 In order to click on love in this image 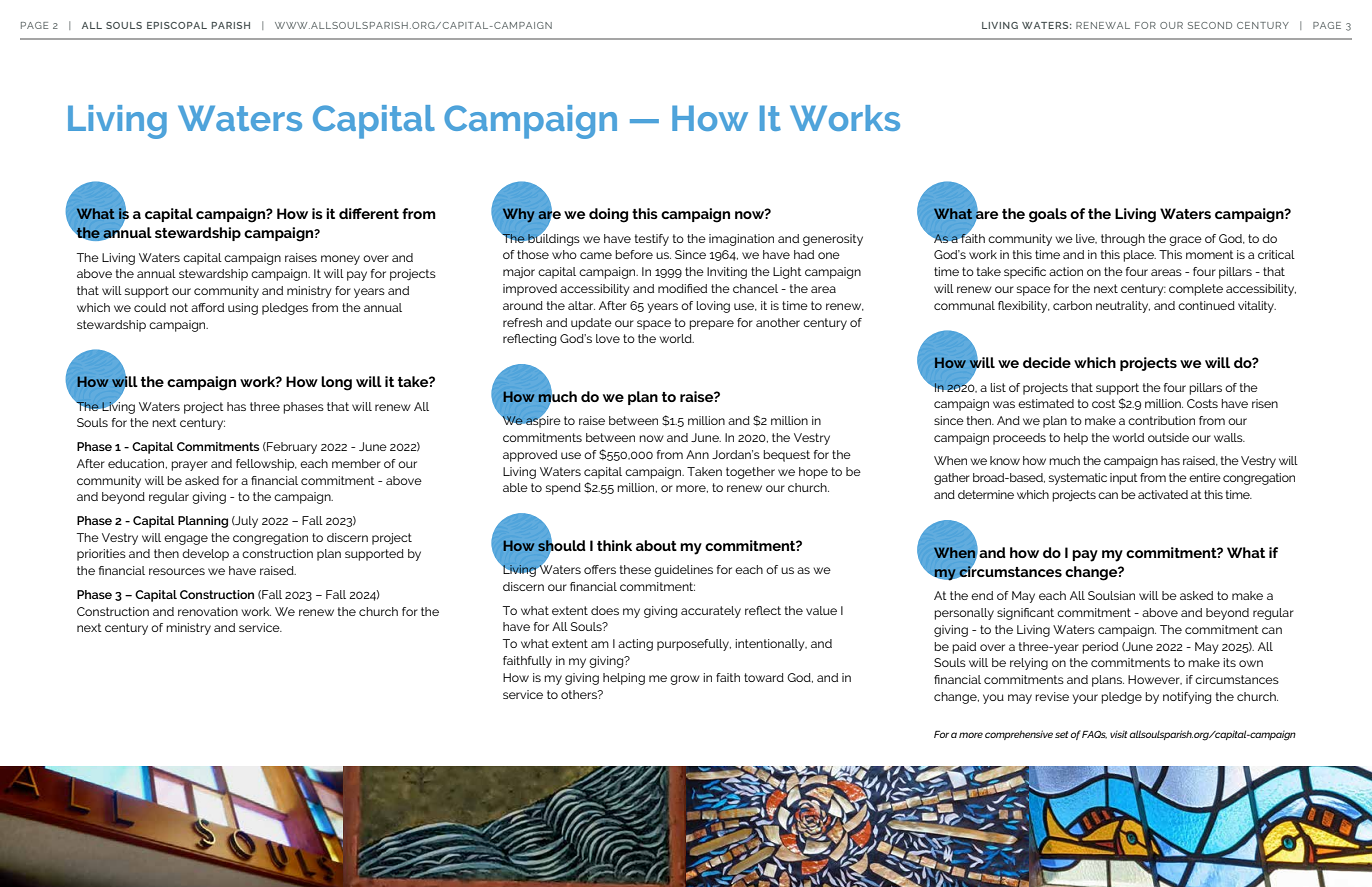, I will do `click(608, 338)`.
